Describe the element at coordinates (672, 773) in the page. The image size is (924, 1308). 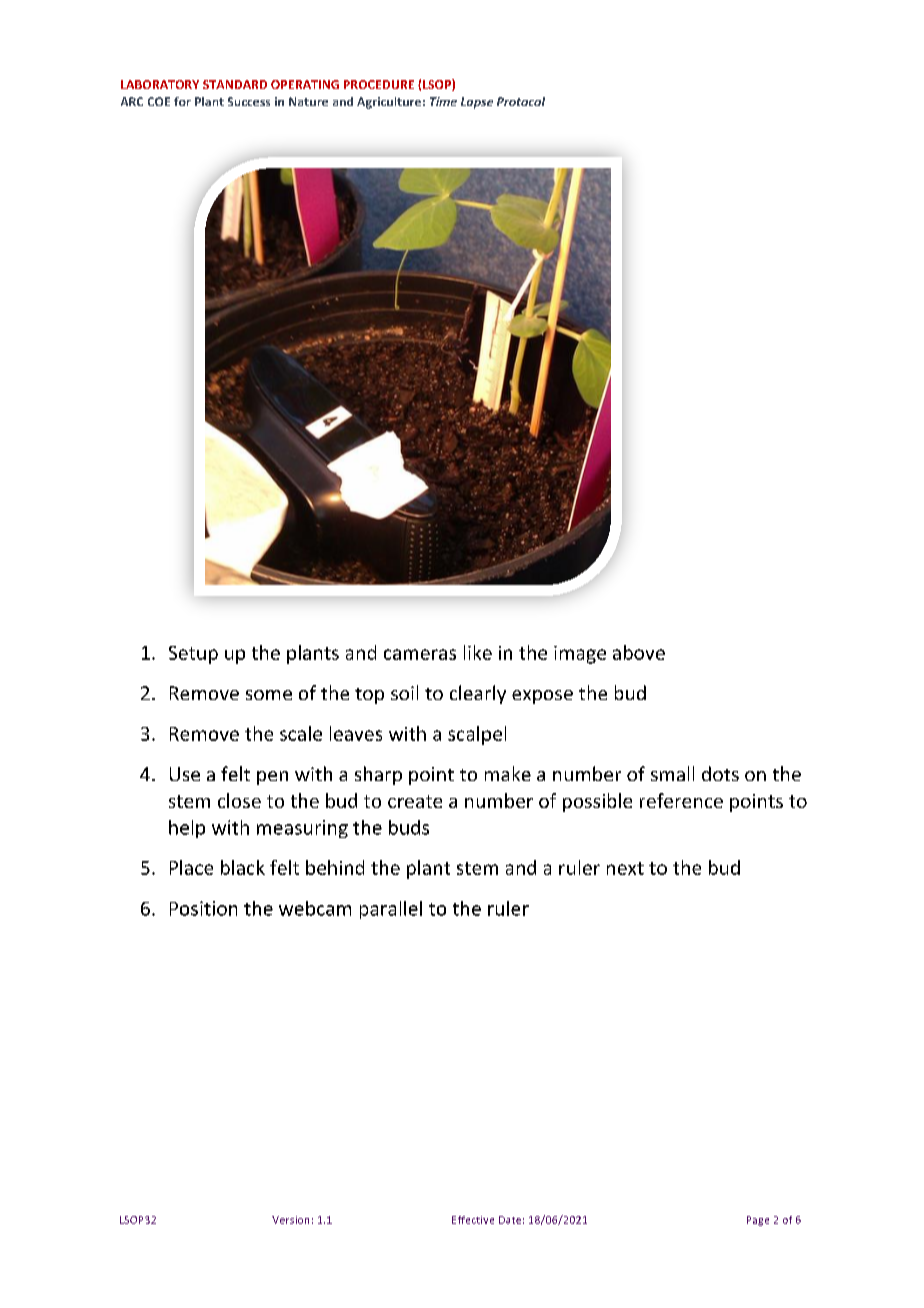
I see `small` at that location.
